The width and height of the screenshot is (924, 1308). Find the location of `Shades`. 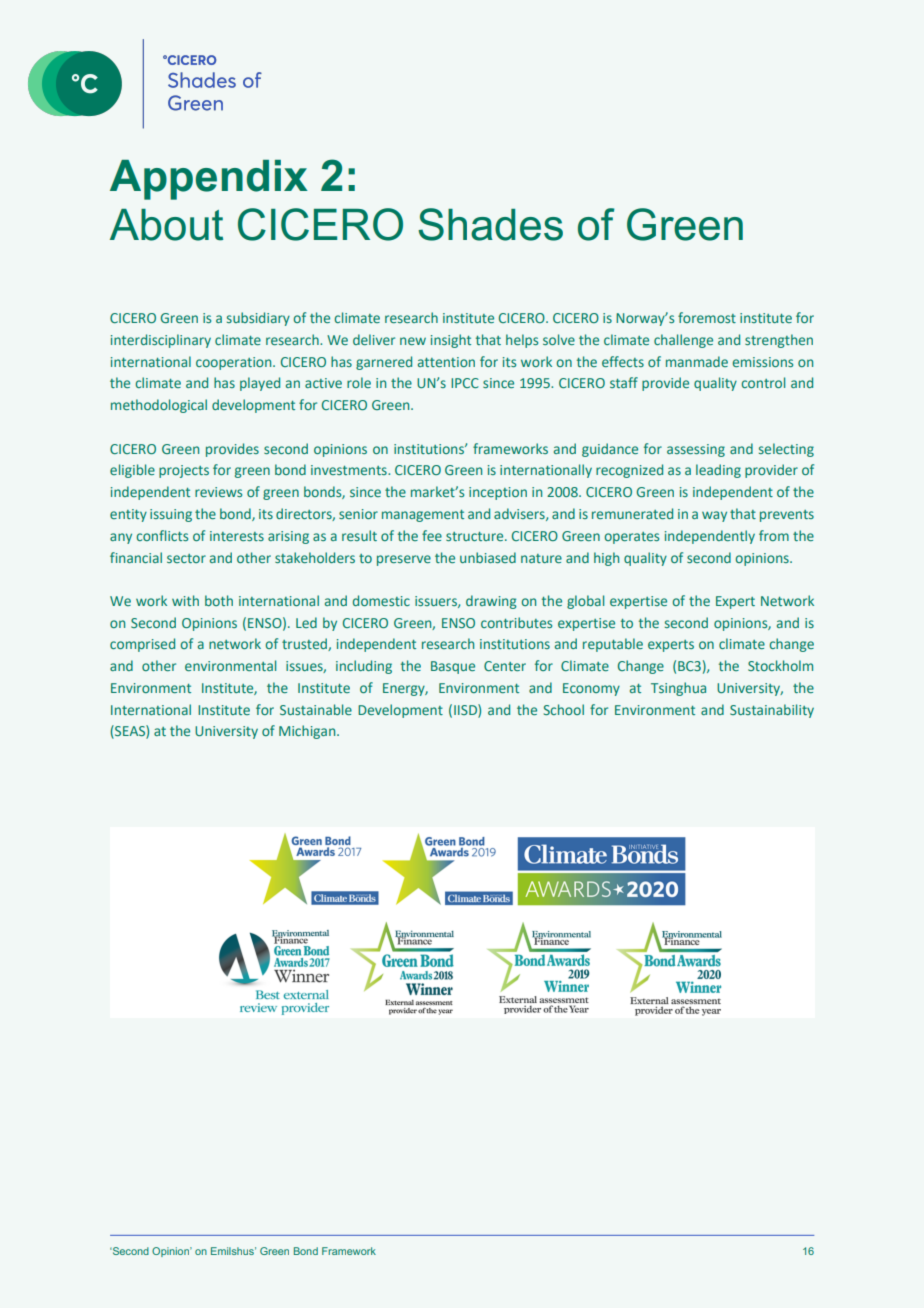

Shades is located at coordinates (490, 224).
